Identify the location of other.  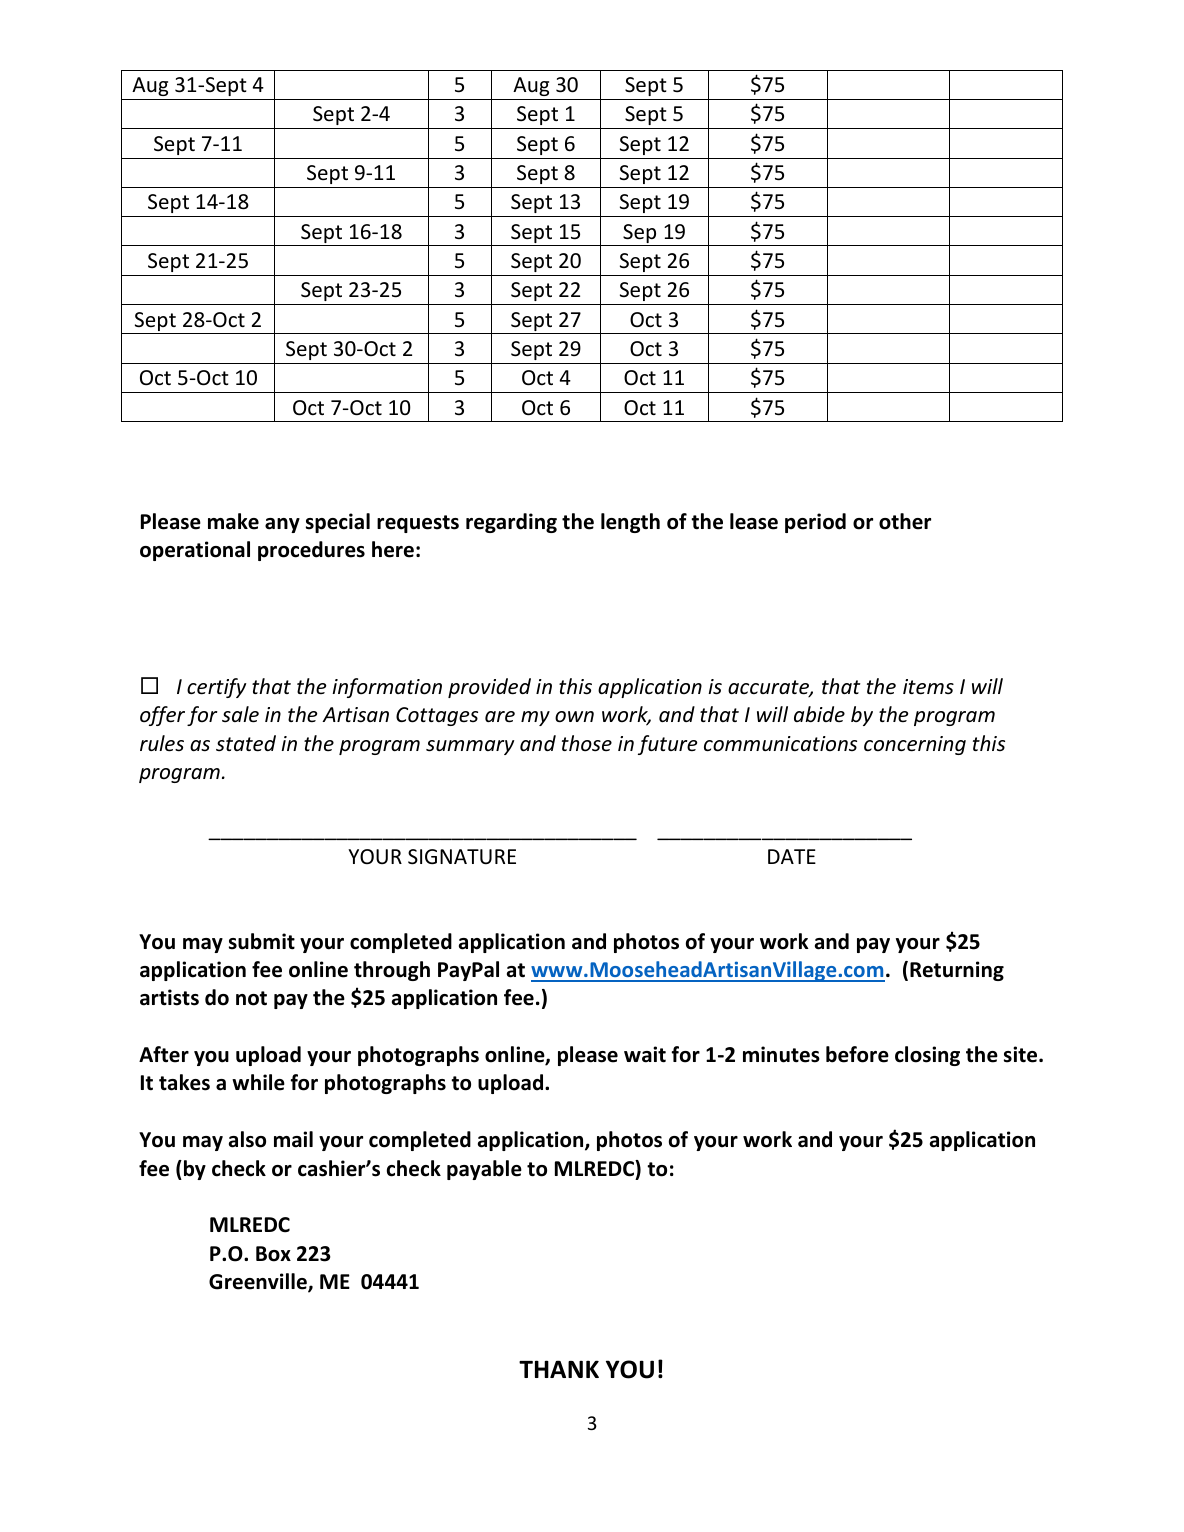
(905, 521).
